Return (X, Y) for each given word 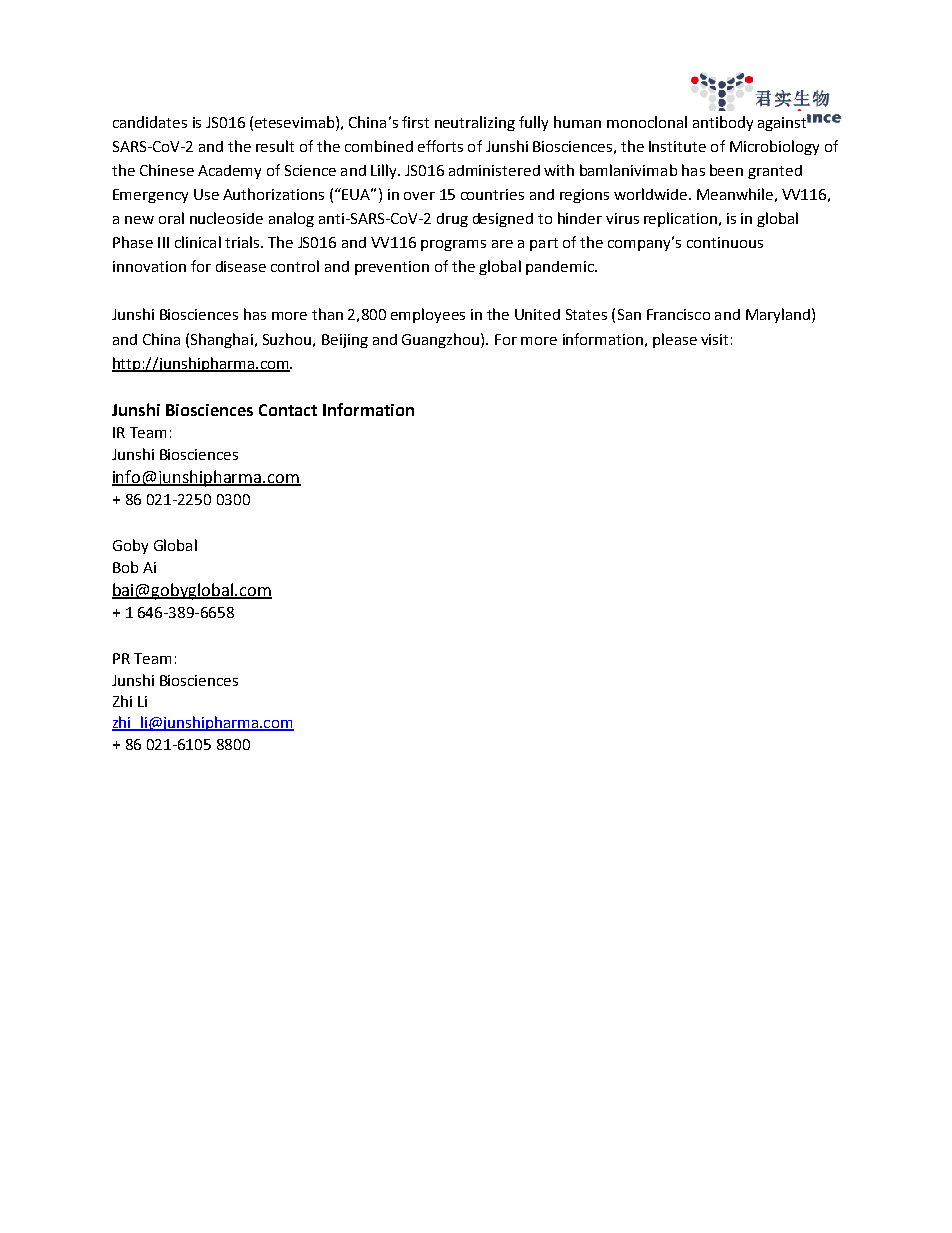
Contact (288, 410)
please (675, 340)
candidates (150, 122)
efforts (440, 146)
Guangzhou (440, 340)
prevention (392, 268)
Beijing (345, 341)
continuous (725, 242)
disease (241, 266)
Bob (125, 567)
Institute (677, 146)
